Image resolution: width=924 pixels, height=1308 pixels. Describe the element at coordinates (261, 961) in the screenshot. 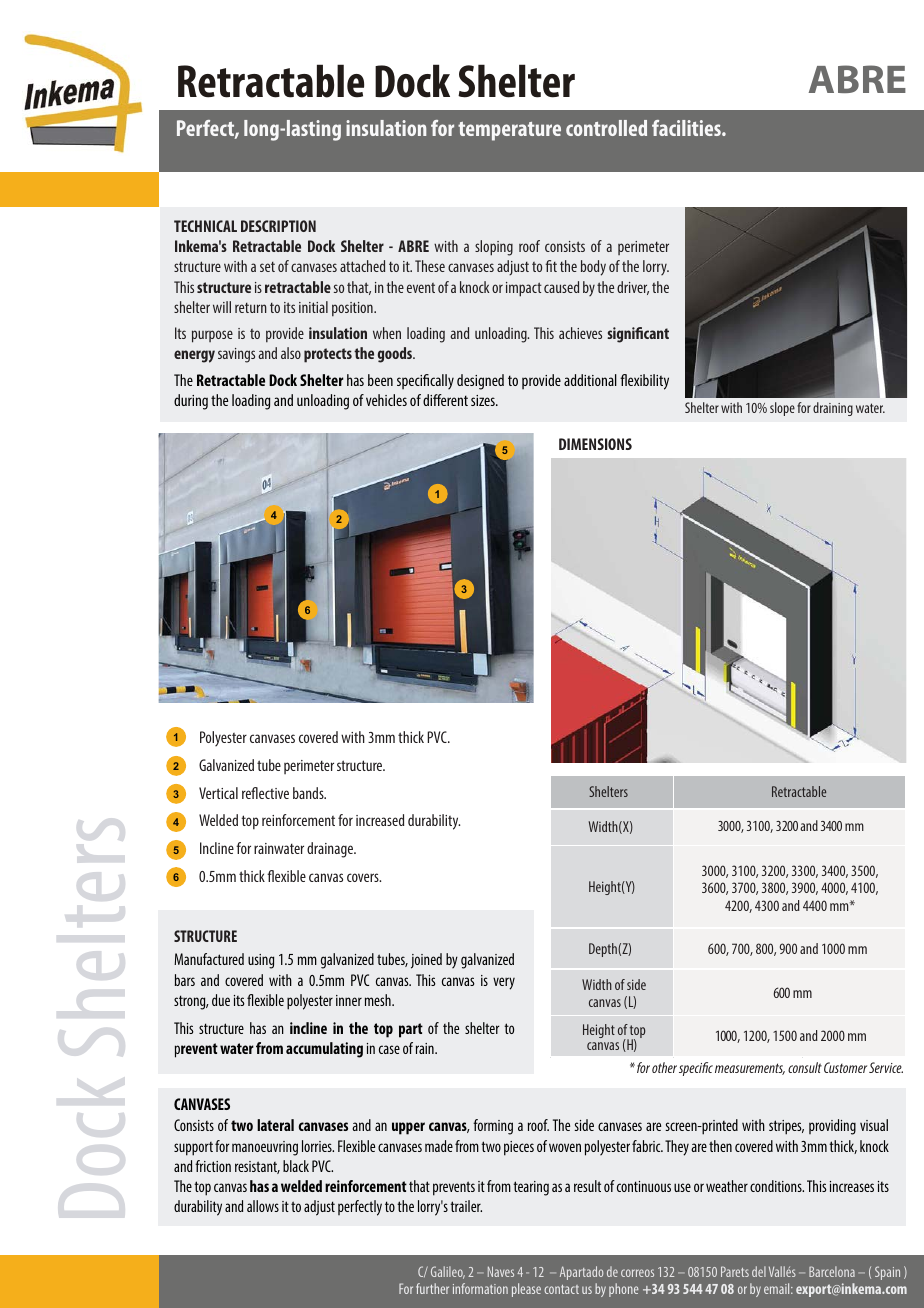

I see `using` at that location.
